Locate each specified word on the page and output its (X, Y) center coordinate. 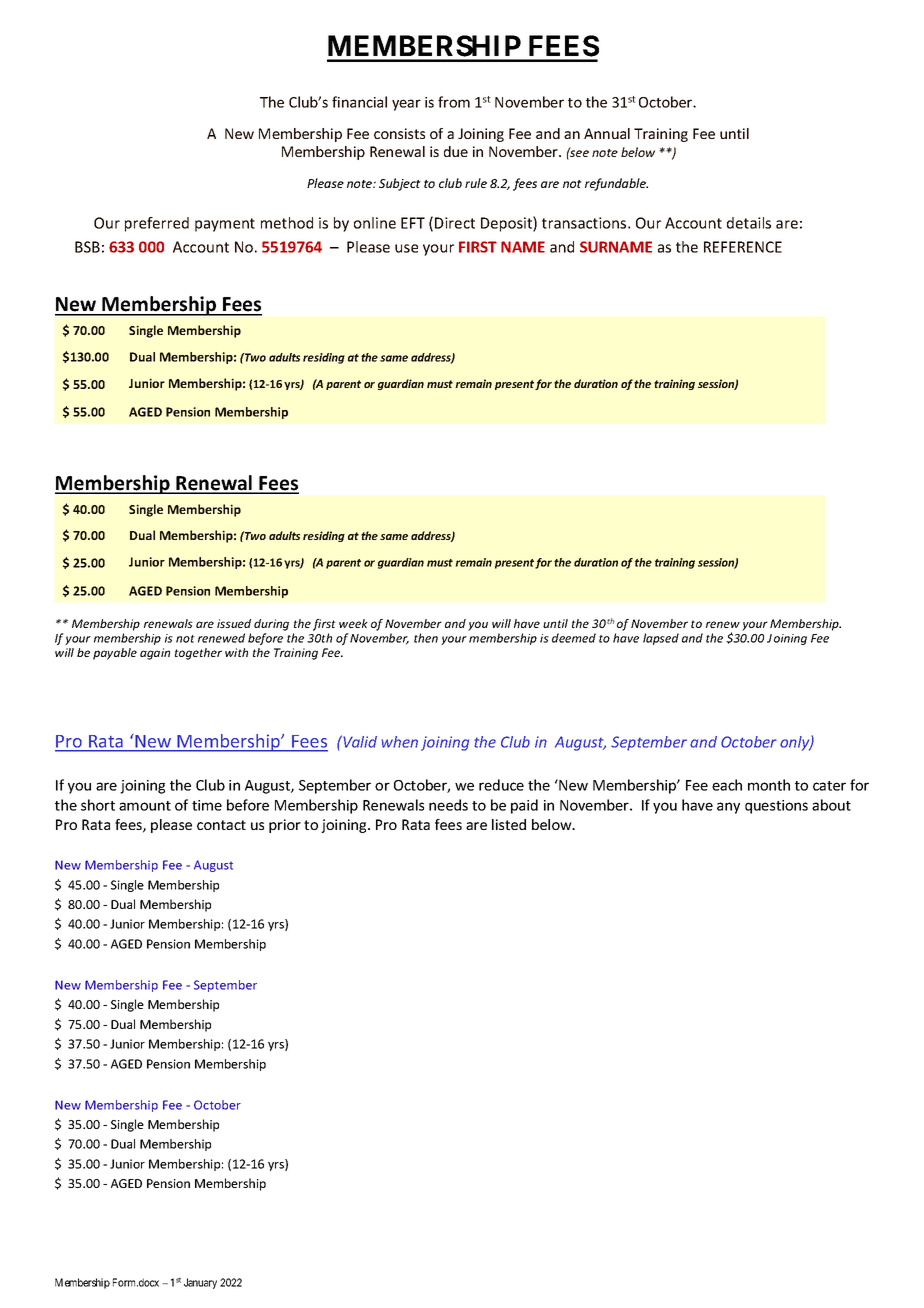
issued (234, 623)
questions (776, 807)
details (749, 223)
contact (221, 825)
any (728, 808)
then (426, 638)
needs (448, 805)
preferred (157, 224)
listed (509, 824)
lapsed (661, 639)
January (200, 1283)
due (456, 151)
